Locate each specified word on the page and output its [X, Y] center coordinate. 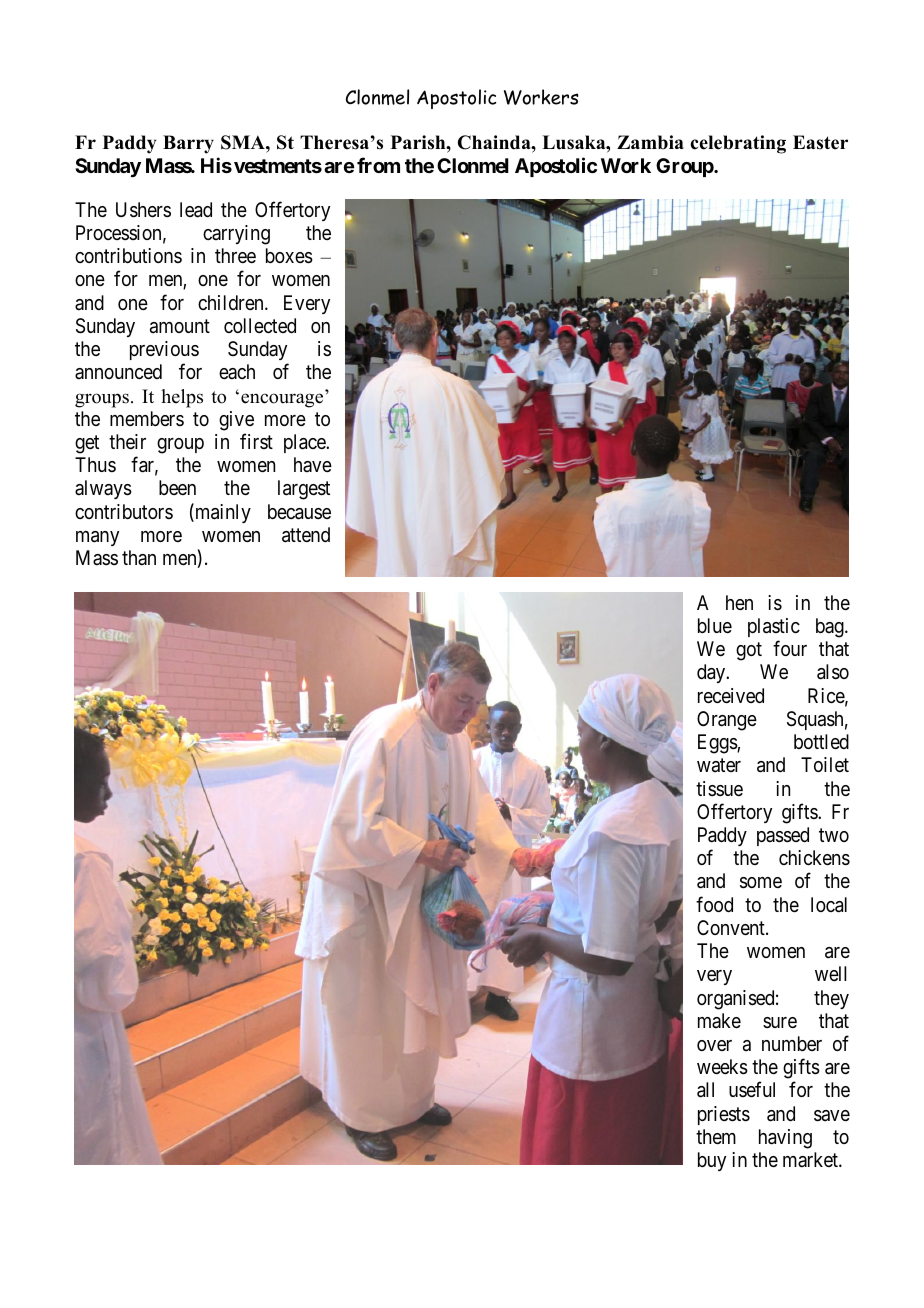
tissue [719, 788]
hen [739, 602]
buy [712, 1161]
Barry [188, 144]
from [378, 165]
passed [783, 836]
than [139, 557]
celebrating [738, 144]
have [313, 464]
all [705, 1090]
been [177, 487]
